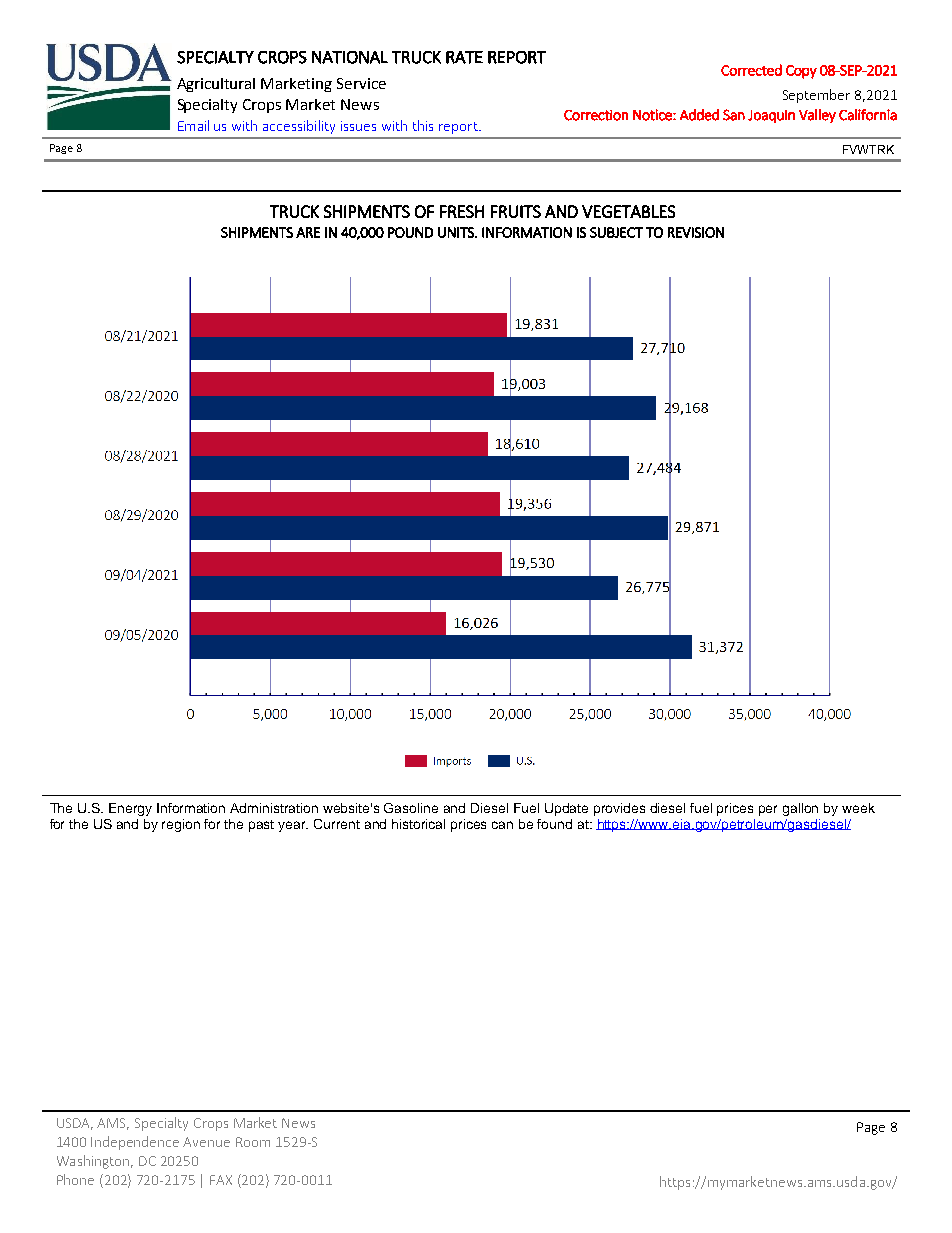 This screenshot has width=952, height=1233. I want to click on REVISION, so click(696, 232).
